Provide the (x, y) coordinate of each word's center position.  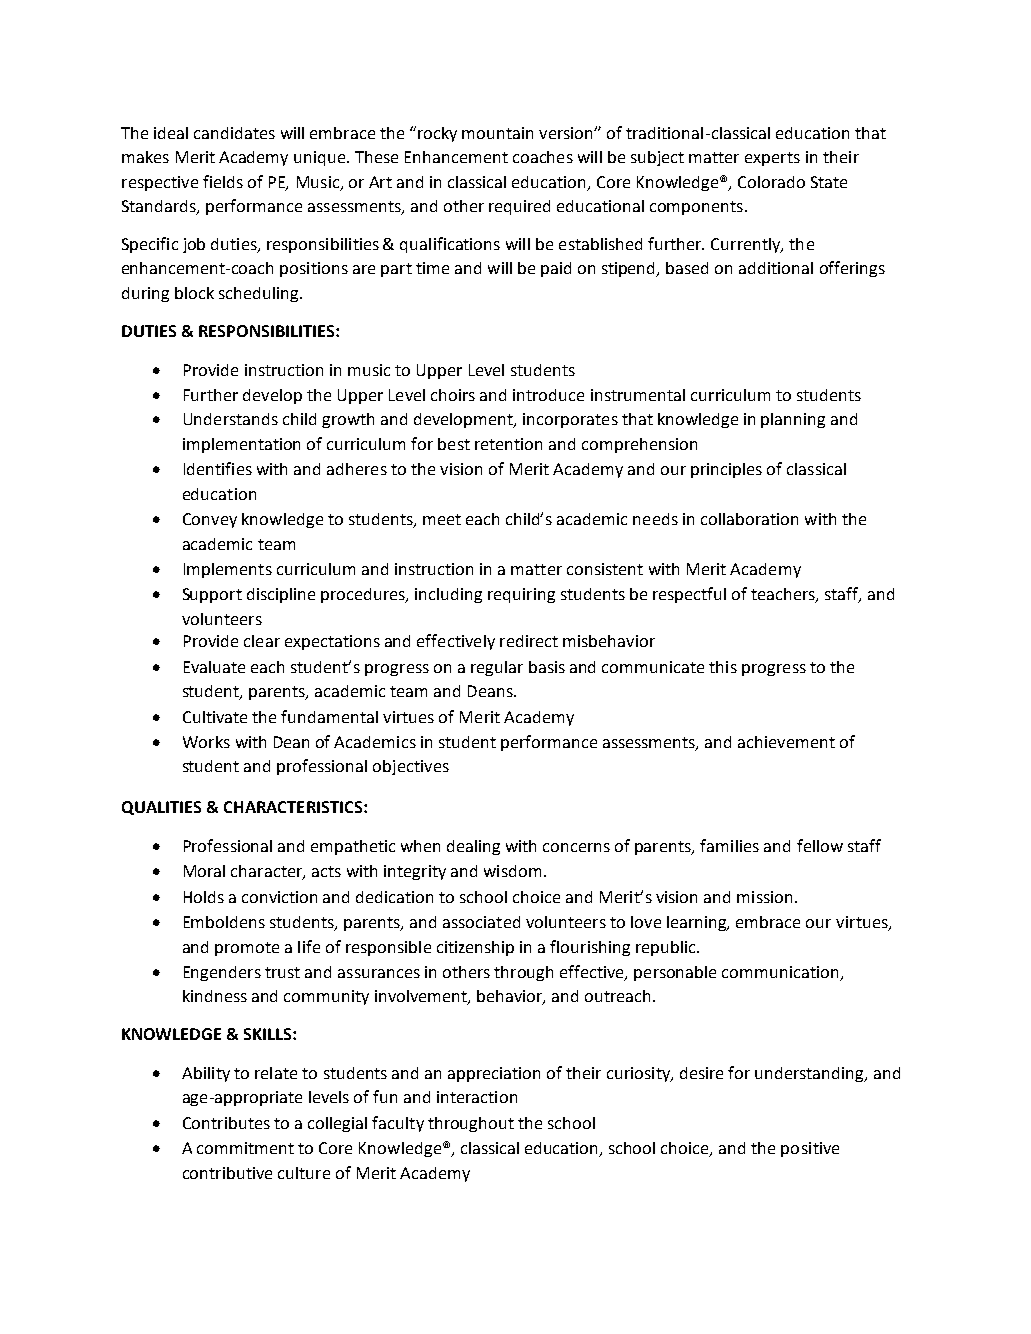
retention (508, 444)
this (723, 667)
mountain (497, 133)
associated (481, 922)
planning (793, 420)
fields (223, 181)
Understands (231, 419)
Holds (204, 897)
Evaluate (214, 667)
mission (764, 897)
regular (497, 668)
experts (772, 159)
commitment (245, 1148)
